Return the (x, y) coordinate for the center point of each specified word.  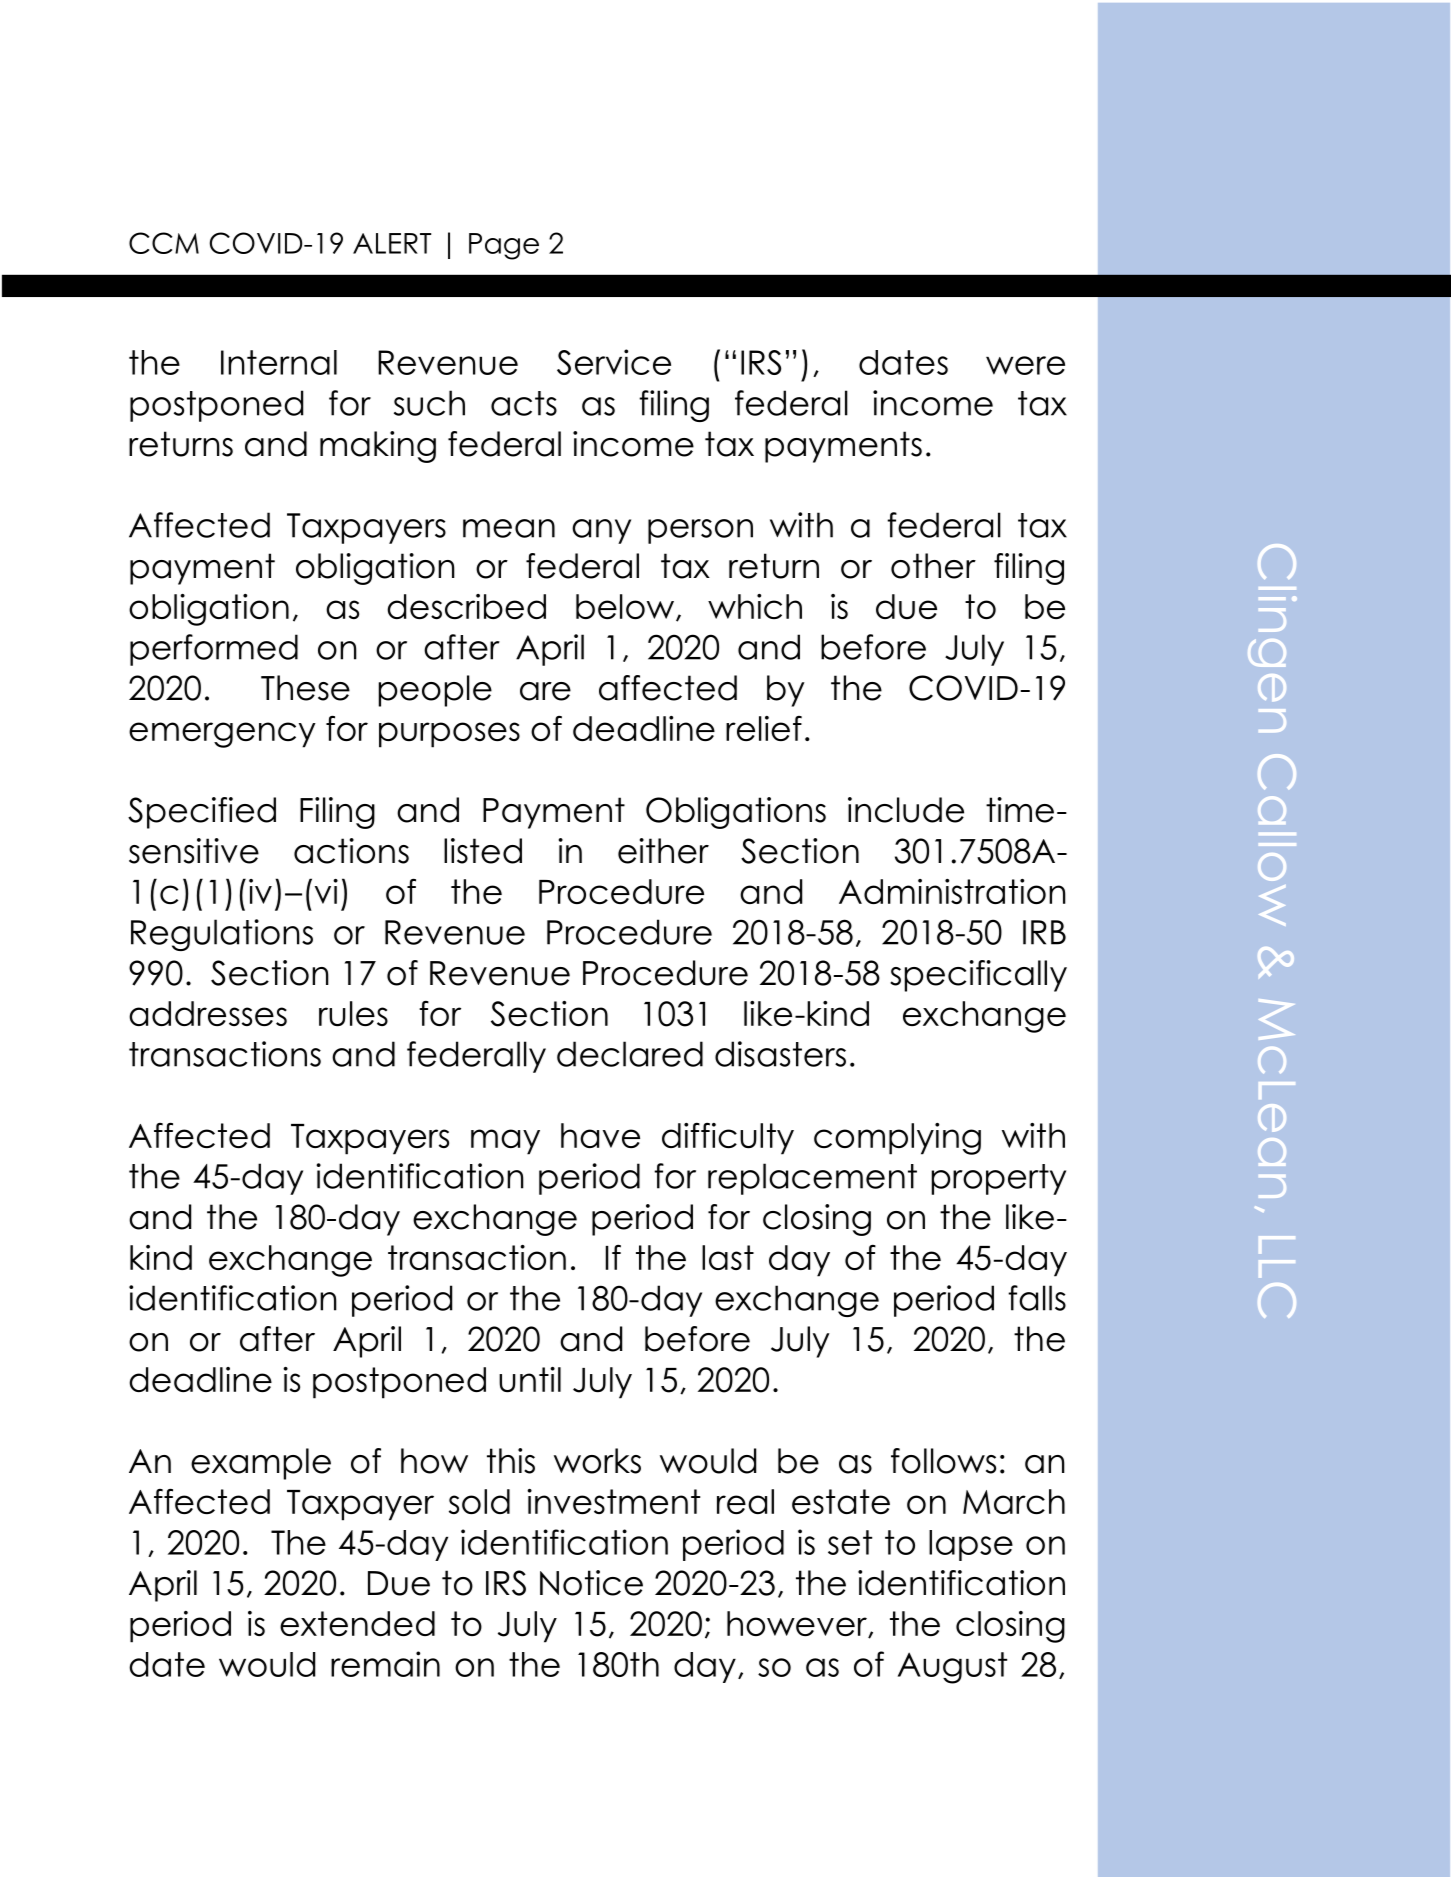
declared (630, 1054)
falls (1037, 1298)
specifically (978, 976)
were (1025, 365)
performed (214, 650)
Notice (591, 1583)
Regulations (222, 935)
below (625, 606)
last (728, 1257)
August (952, 1668)
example (261, 1464)
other (933, 566)
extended (357, 1623)
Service (614, 362)
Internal (279, 362)
